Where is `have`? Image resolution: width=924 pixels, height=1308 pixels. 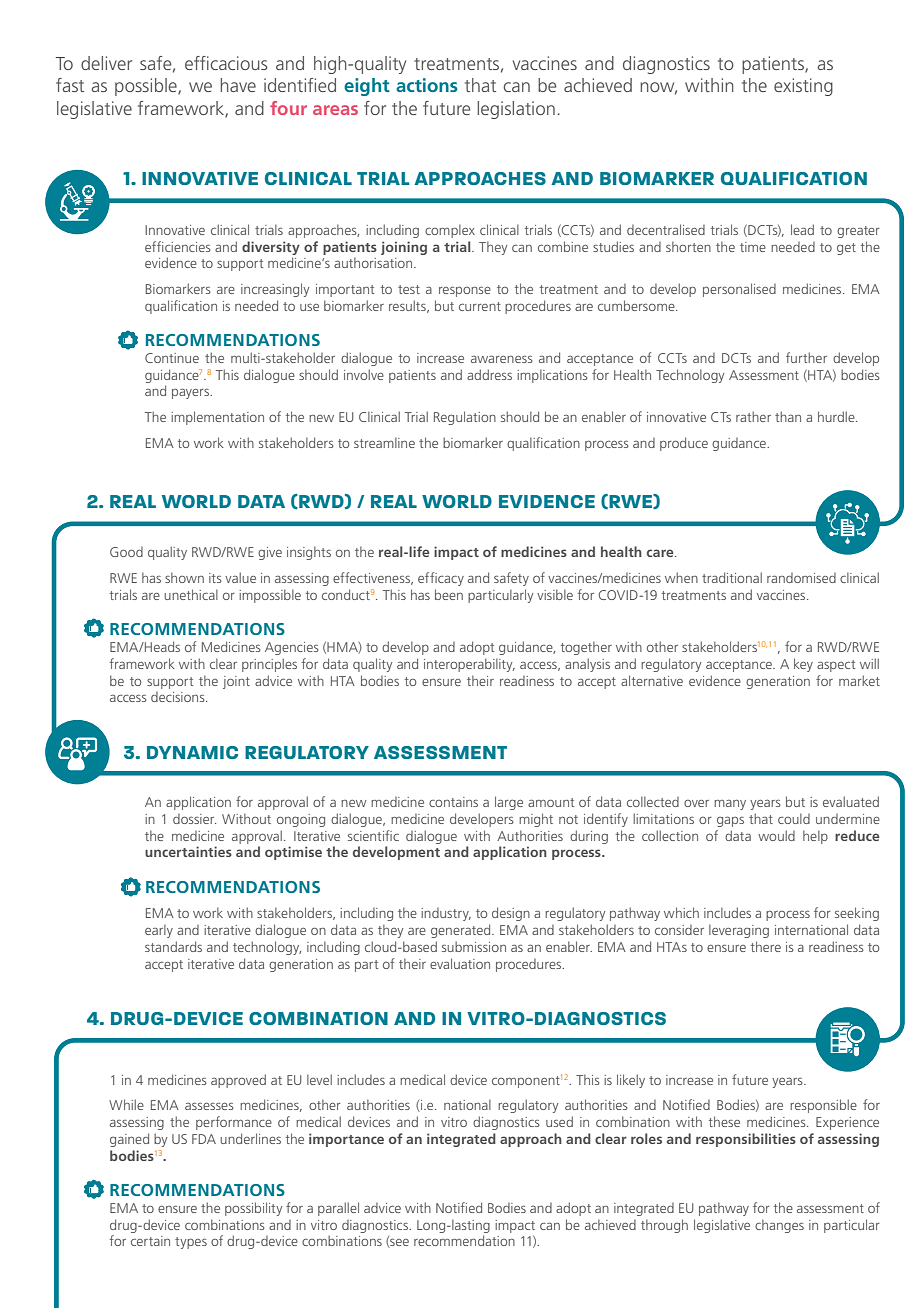 have is located at coordinates (238, 85).
